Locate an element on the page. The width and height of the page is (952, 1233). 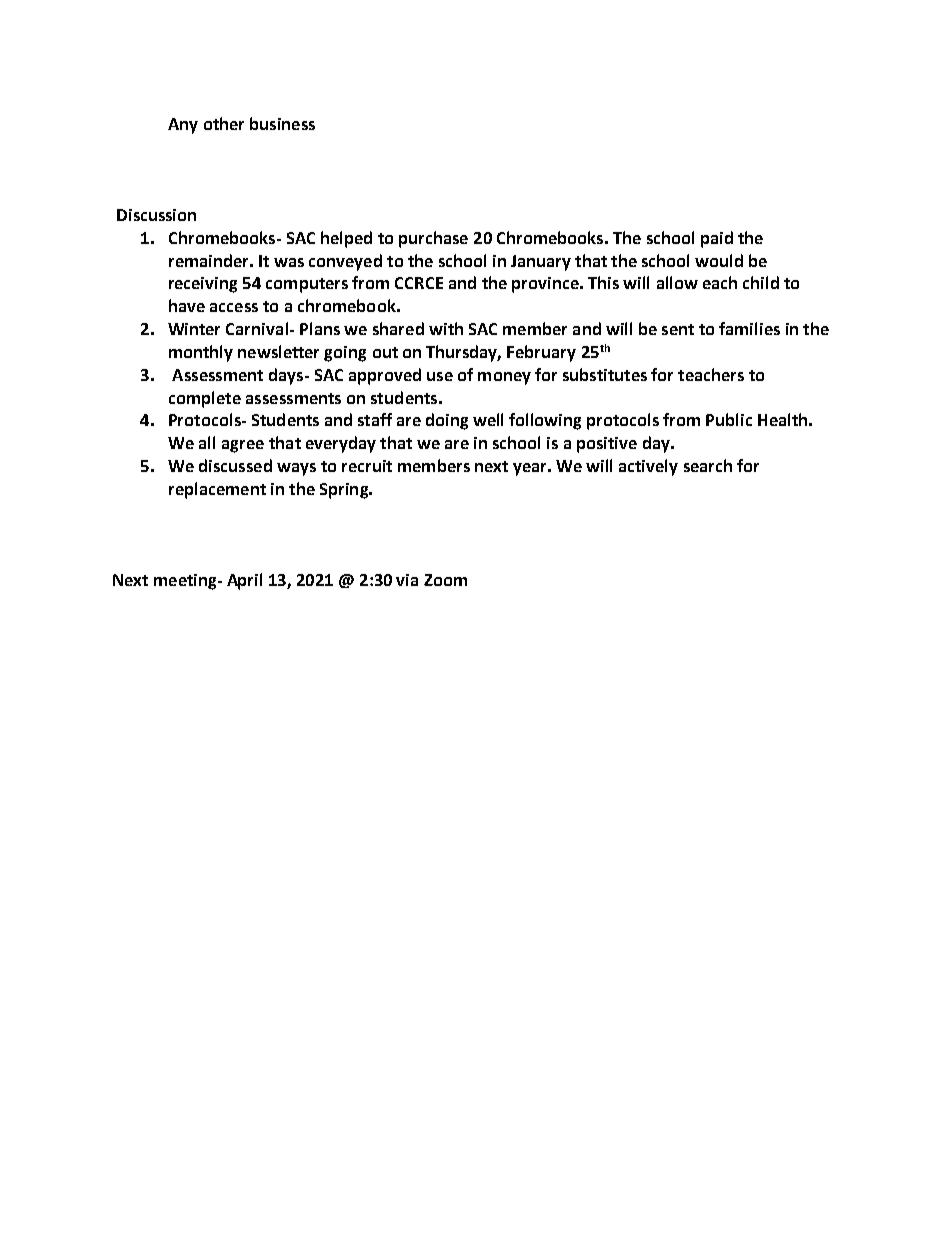
paid is located at coordinates (717, 239).
